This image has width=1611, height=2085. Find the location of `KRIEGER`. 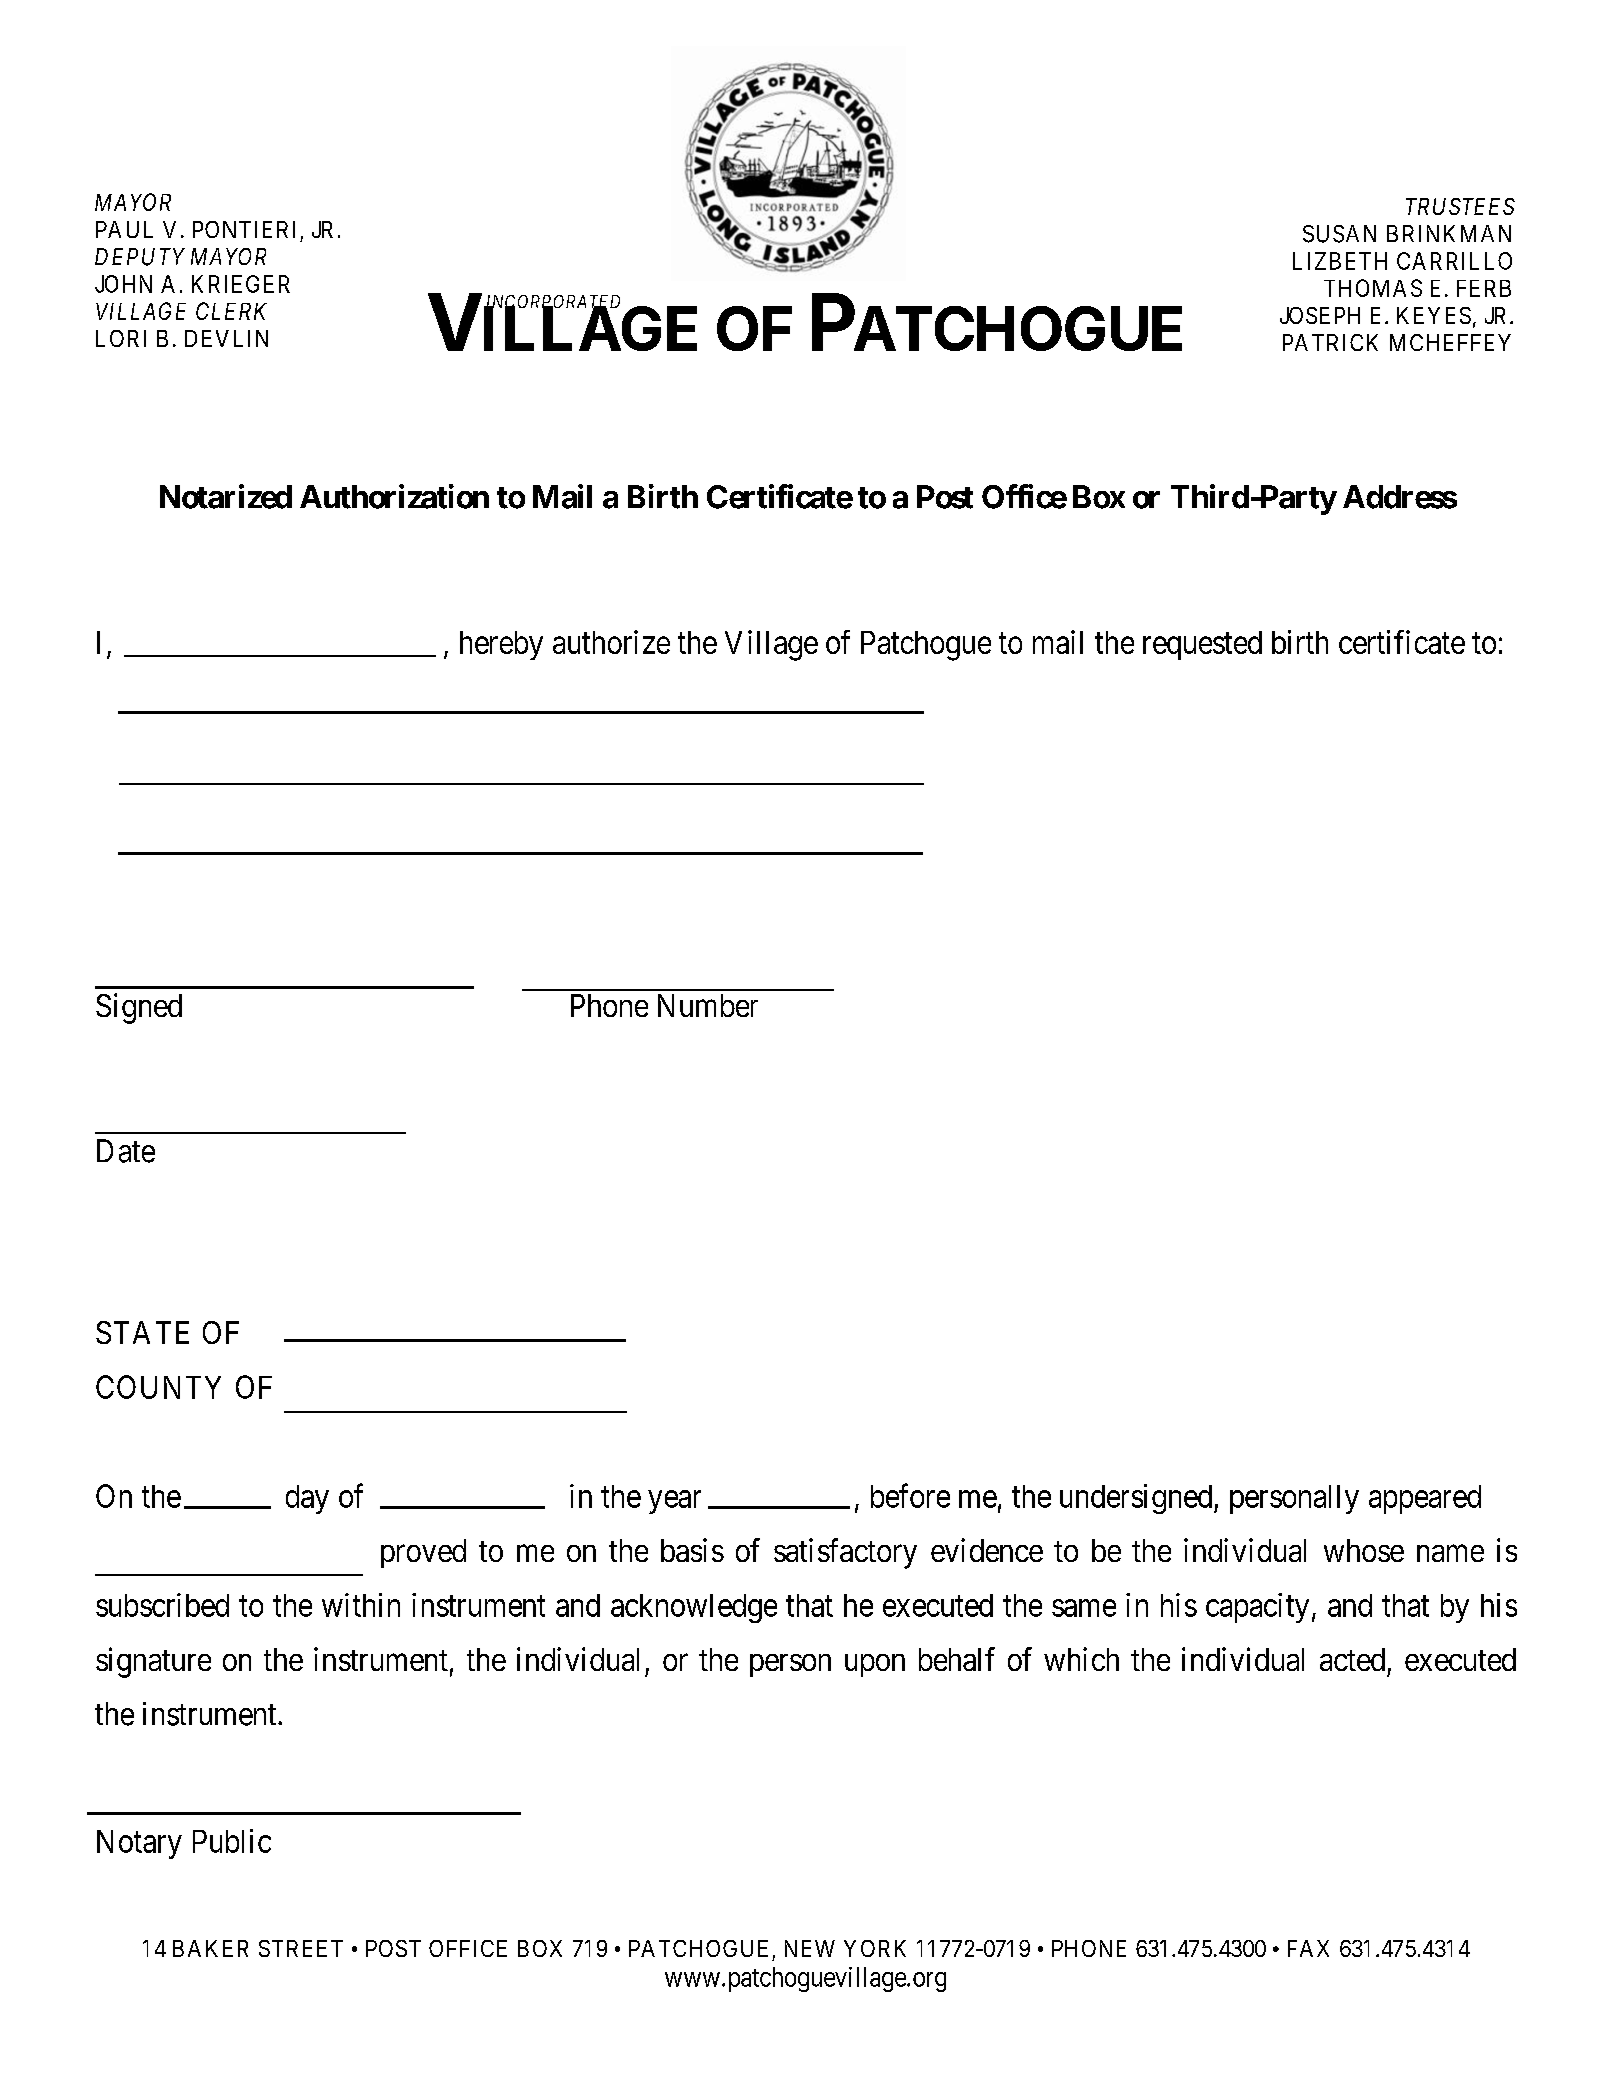

KRIEGER is located at coordinates (241, 284).
